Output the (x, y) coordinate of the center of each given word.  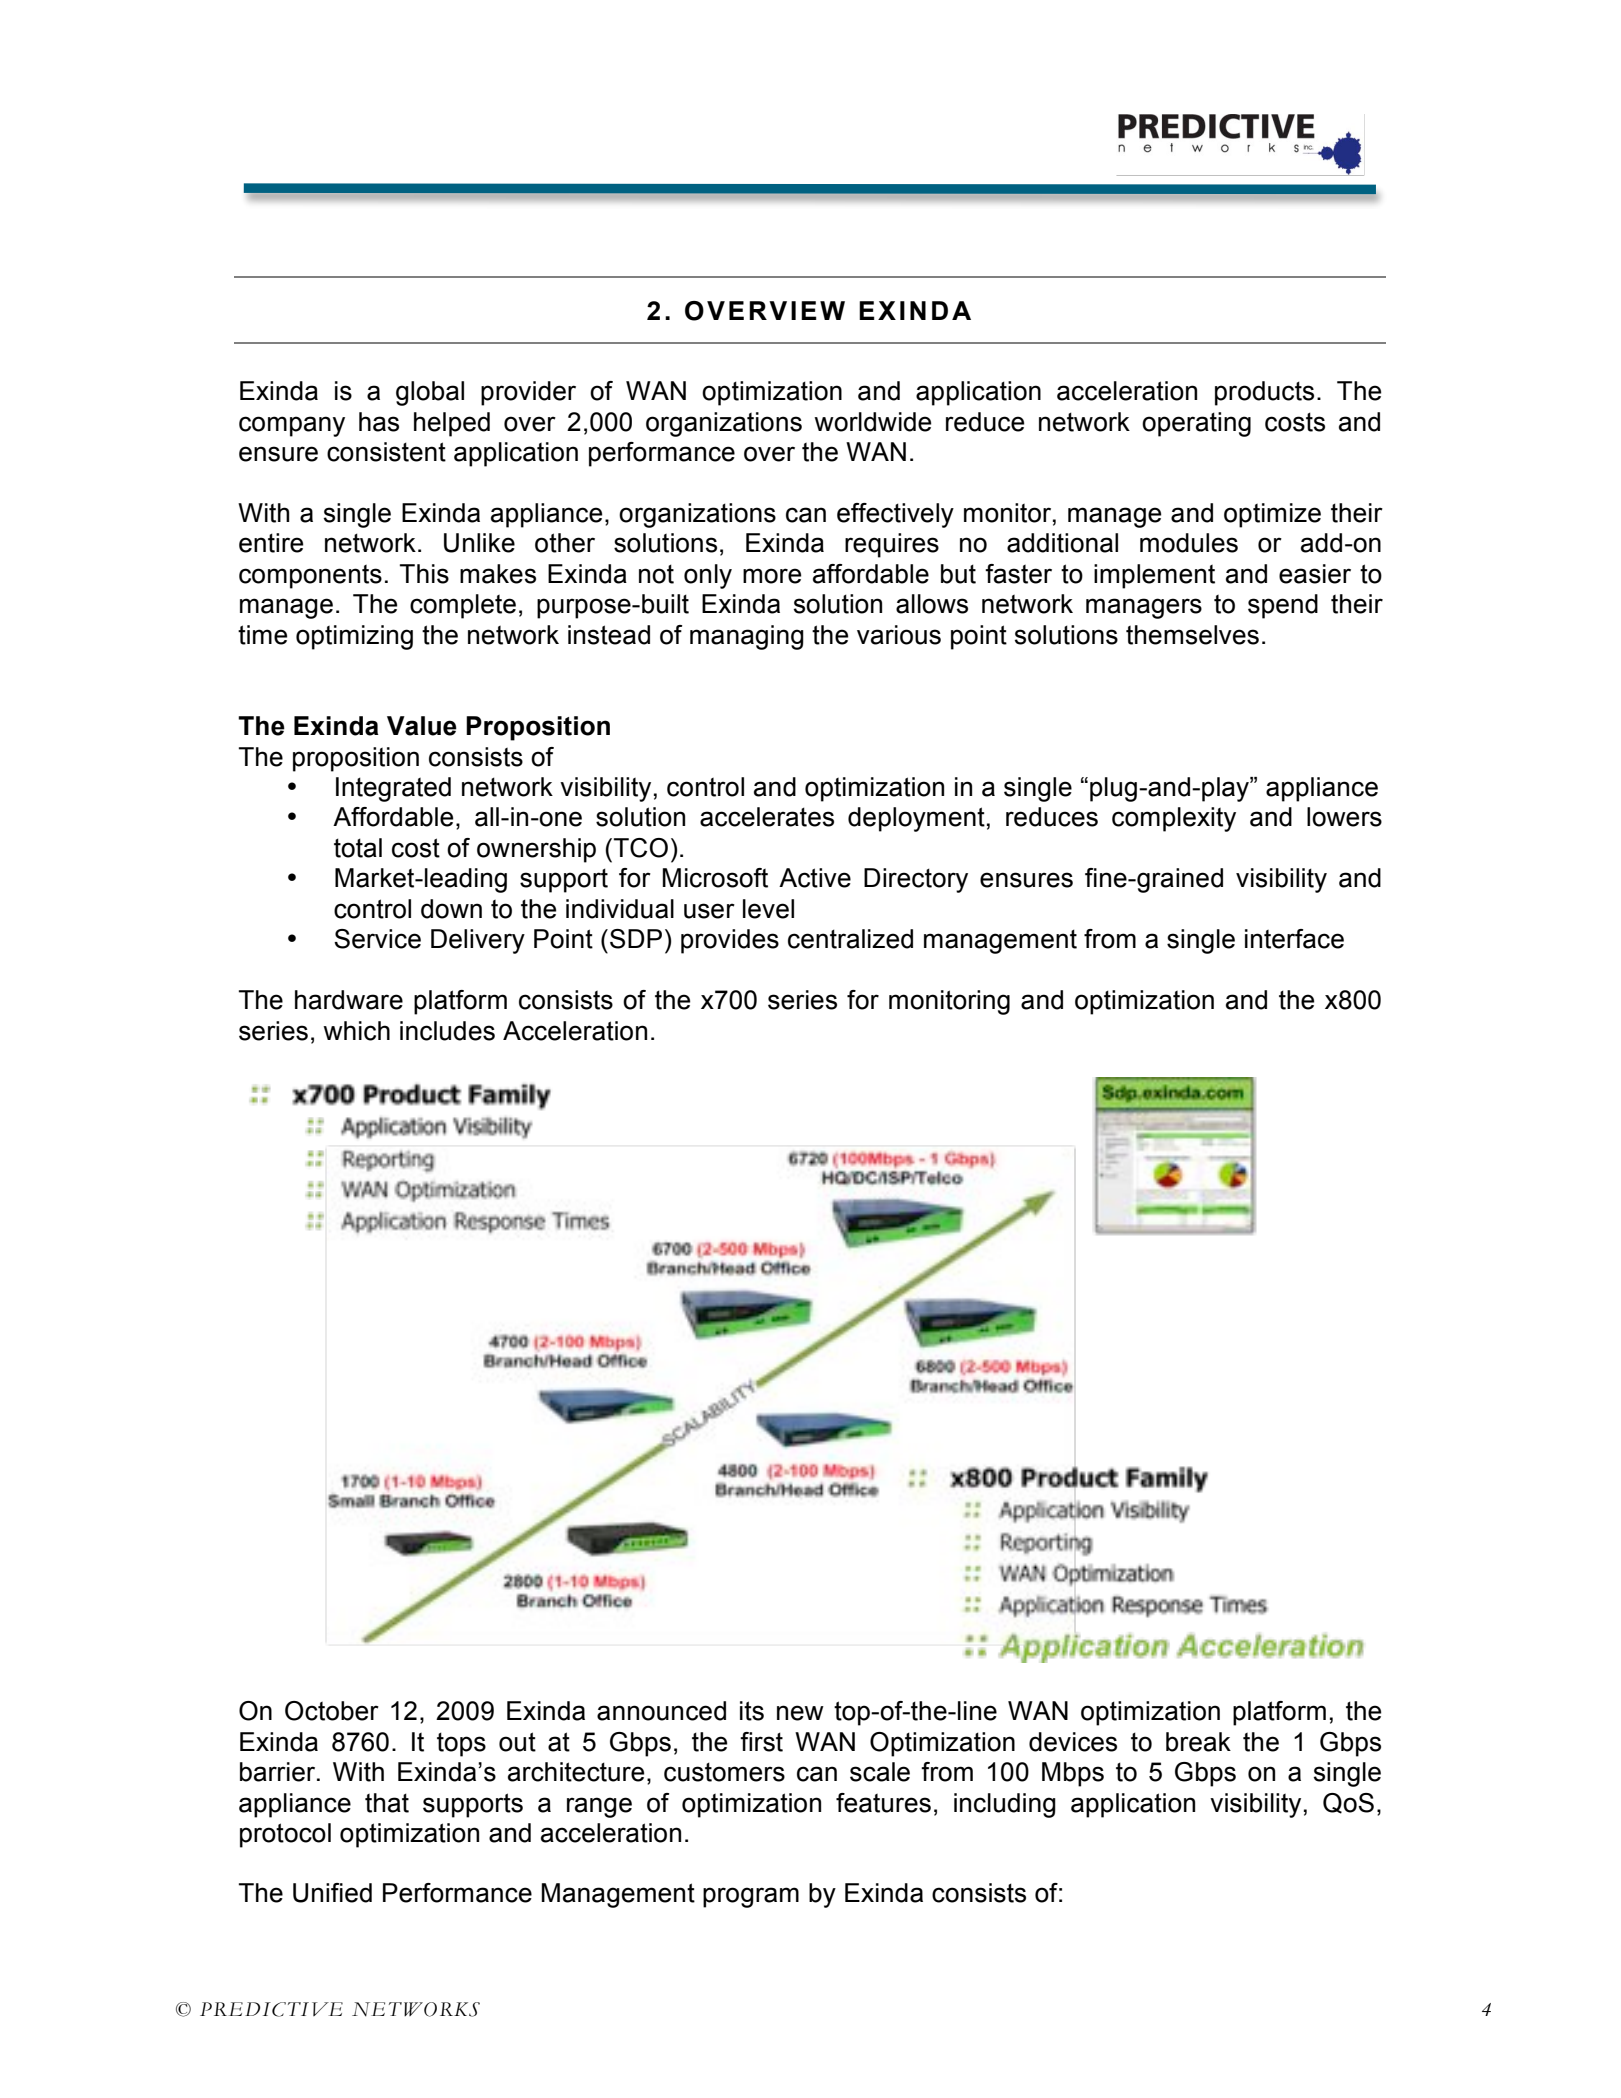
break (1198, 1742)
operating (1196, 424)
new (800, 1713)
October (332, 1711)
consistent (386, 452)
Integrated (393, 789)
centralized (850, 939)
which (356, 1031)
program (751, 1897)
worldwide (872, 422)
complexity (1174, 819)
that (387, 1803)
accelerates (767, 817)
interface (1294, 939)
